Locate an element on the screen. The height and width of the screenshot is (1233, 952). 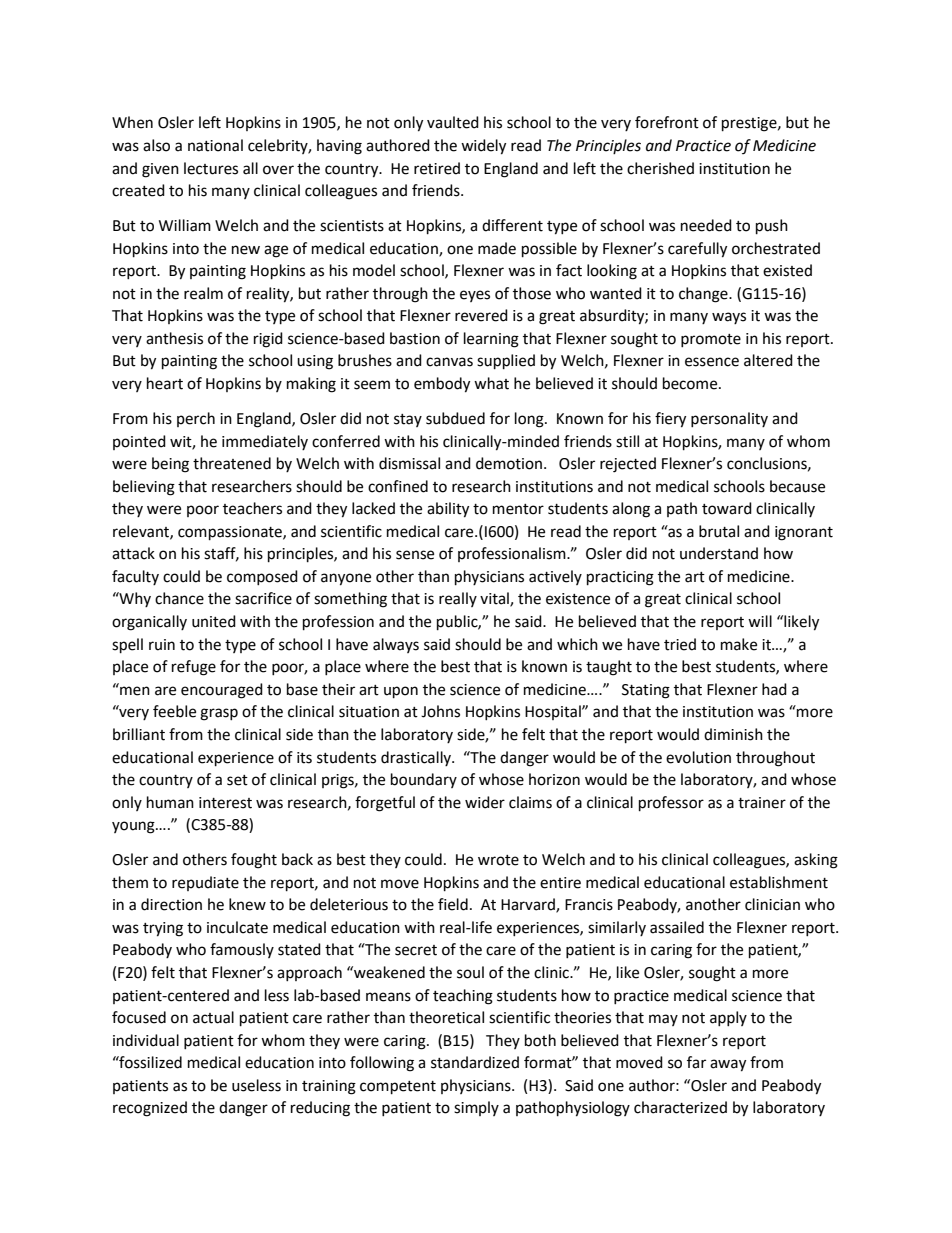
away is located at coordinates (728, 1065).
